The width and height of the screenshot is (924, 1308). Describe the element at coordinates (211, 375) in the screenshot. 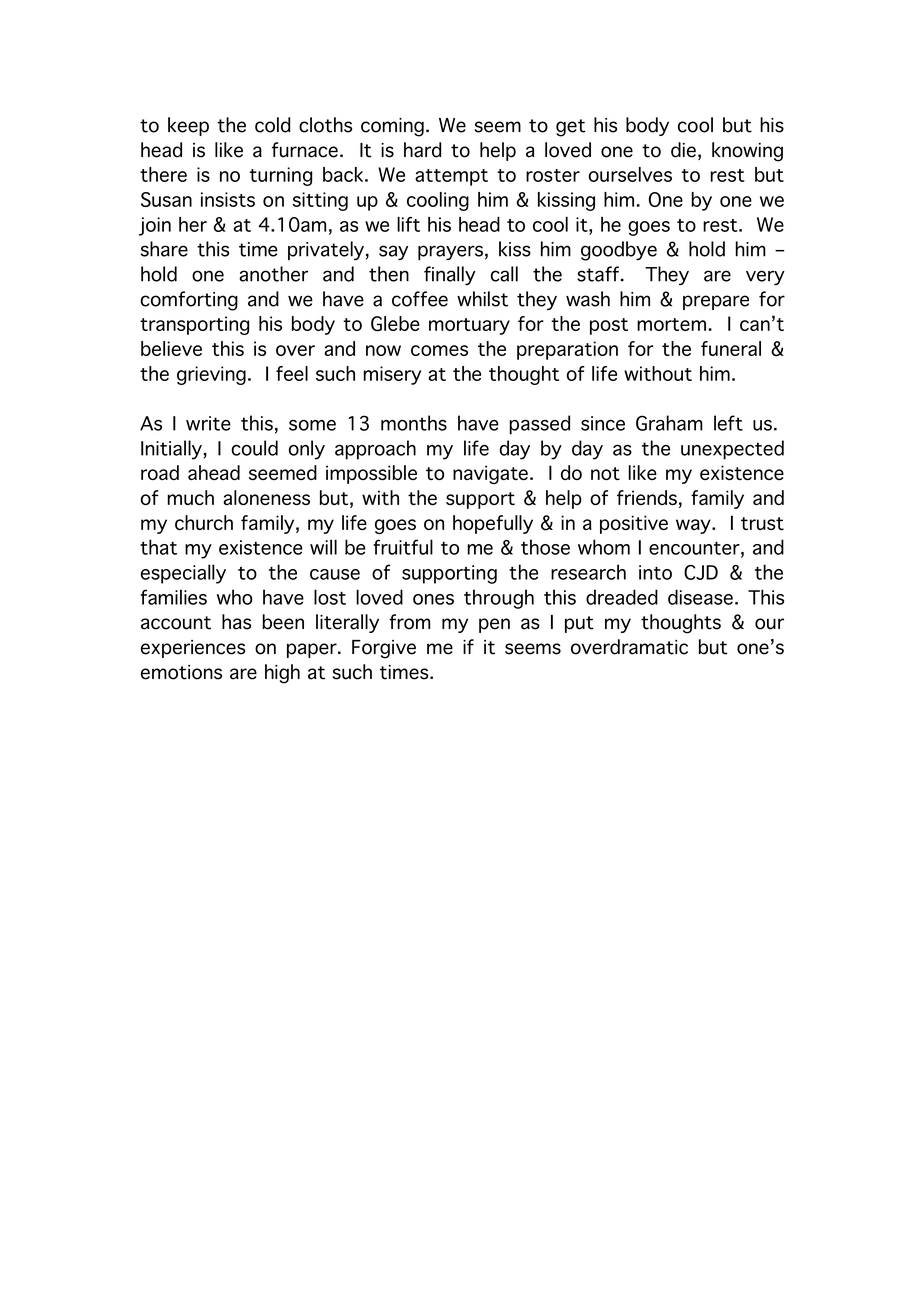

I see `grieving` at that location.
